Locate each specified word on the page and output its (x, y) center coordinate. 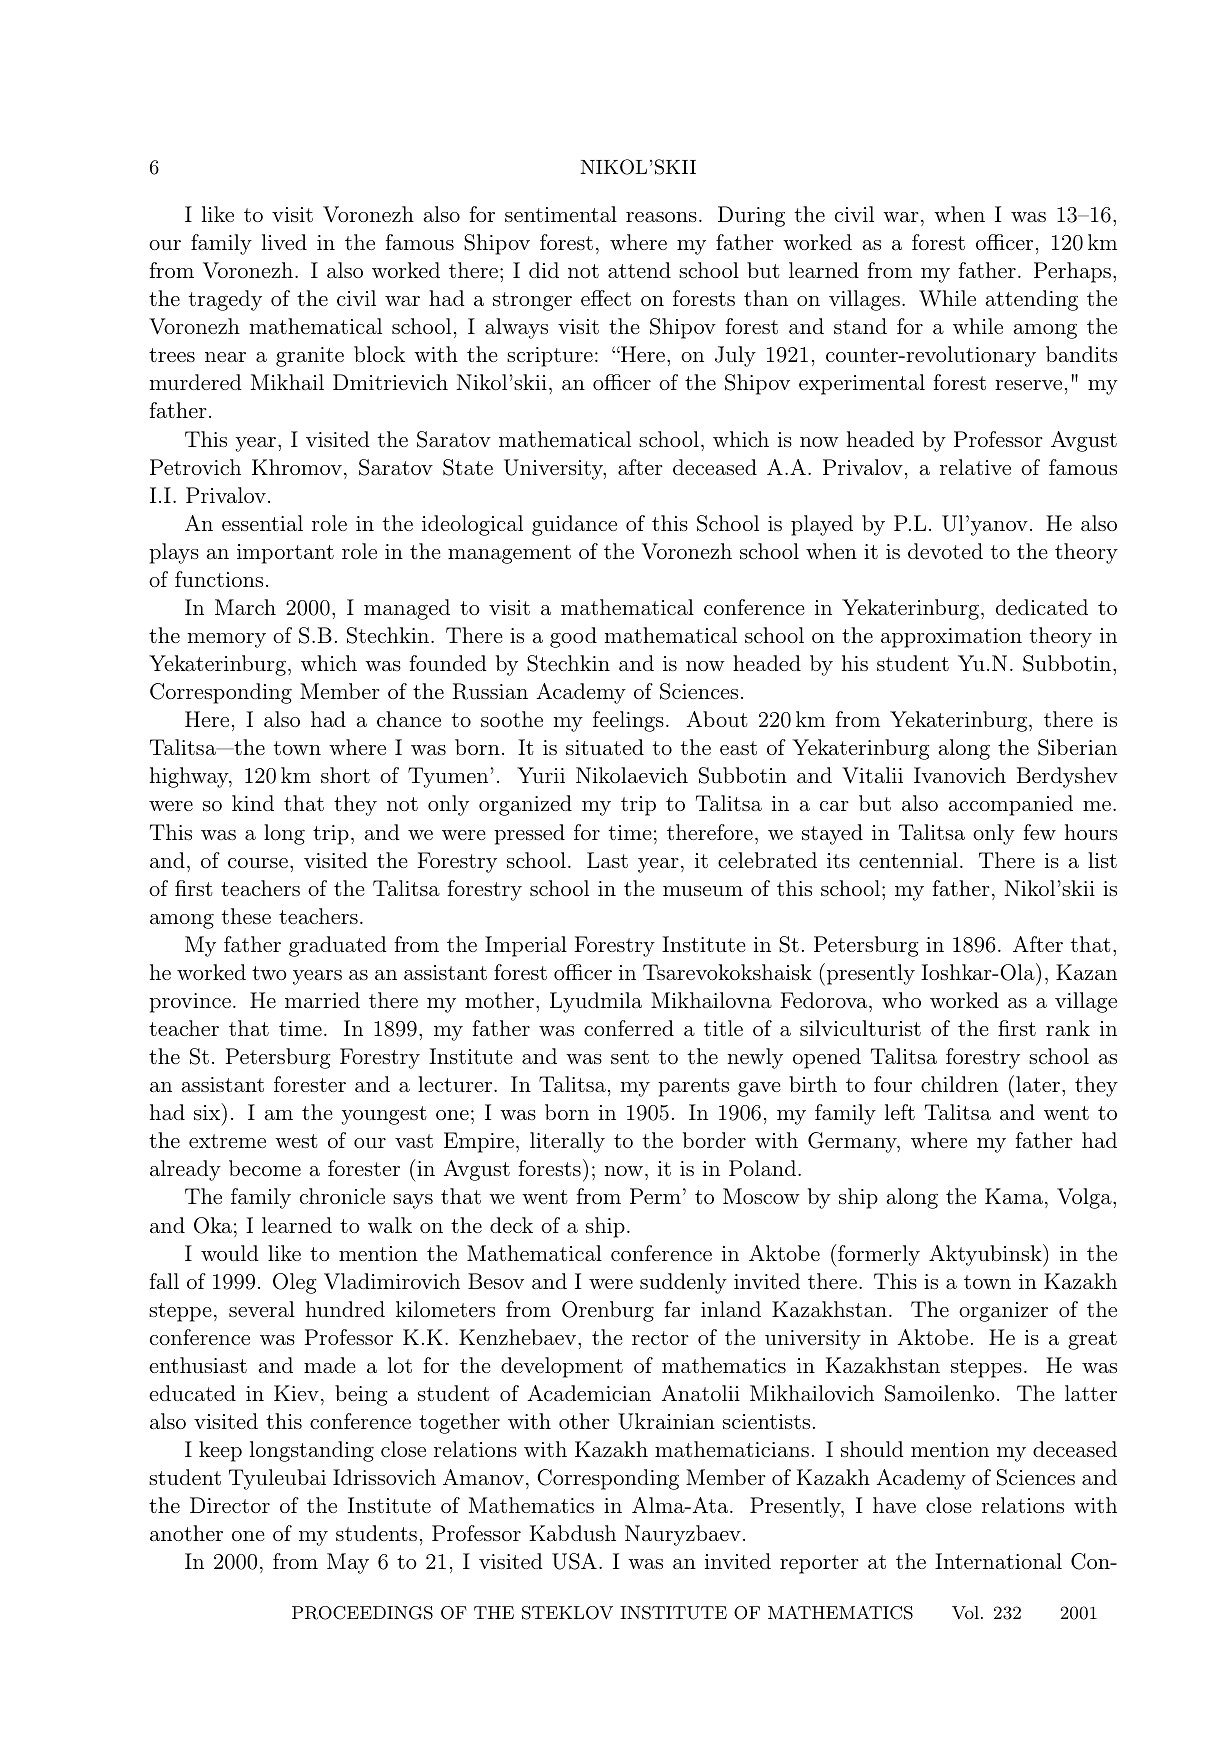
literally (567, 1142)
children (959, 1084)
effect (606, 298)
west (296, 1141)
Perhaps (1072, 272)
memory (227, 640)
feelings (628, 721)
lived (284, 242)
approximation (951, 638)
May (348, 1563)
